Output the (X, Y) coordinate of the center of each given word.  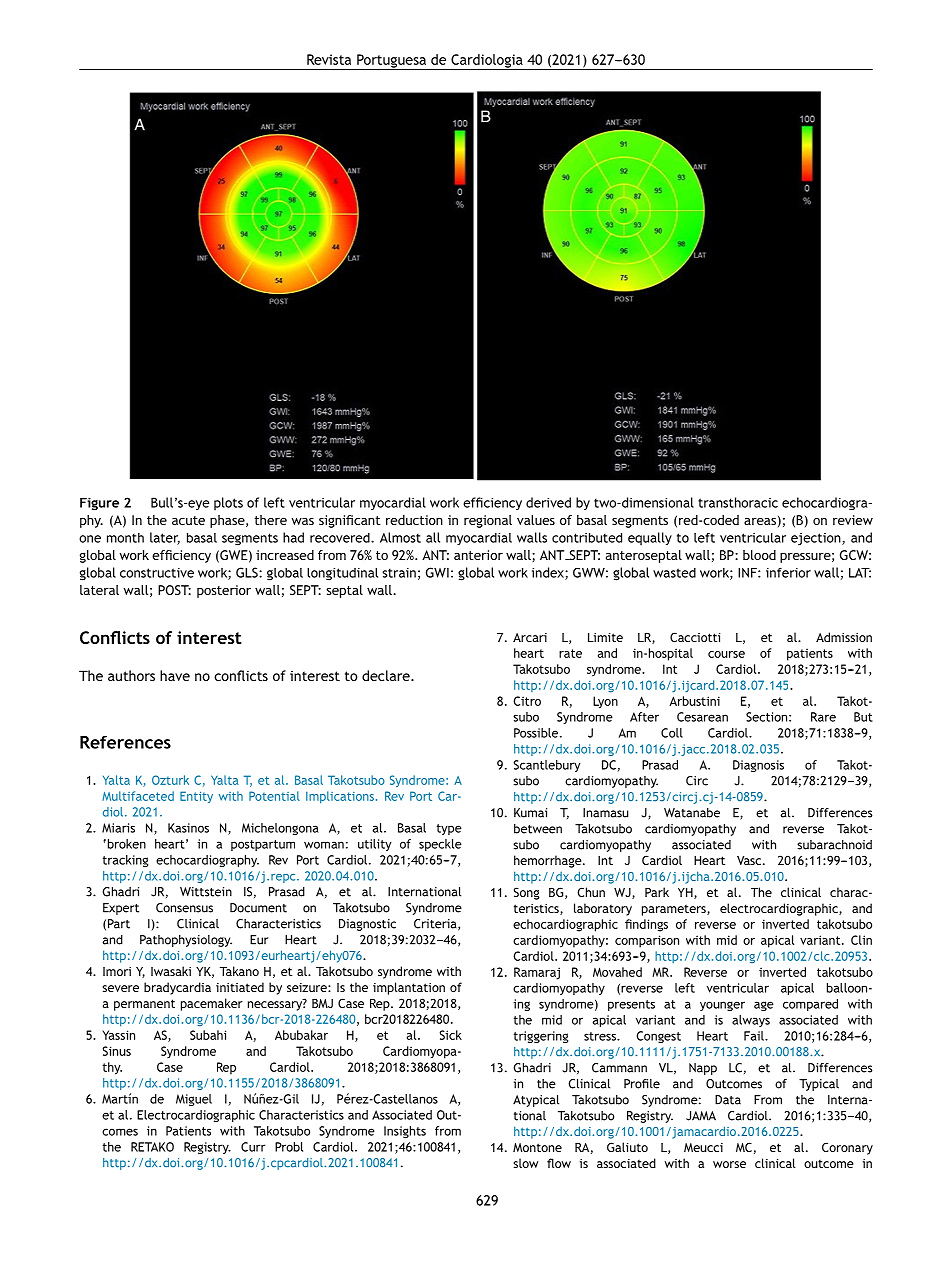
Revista (329, 59)
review (853, 520)
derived (548, 502)
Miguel (194, 1100)
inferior (788, 573)
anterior (478, 555)
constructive (157, 573)
